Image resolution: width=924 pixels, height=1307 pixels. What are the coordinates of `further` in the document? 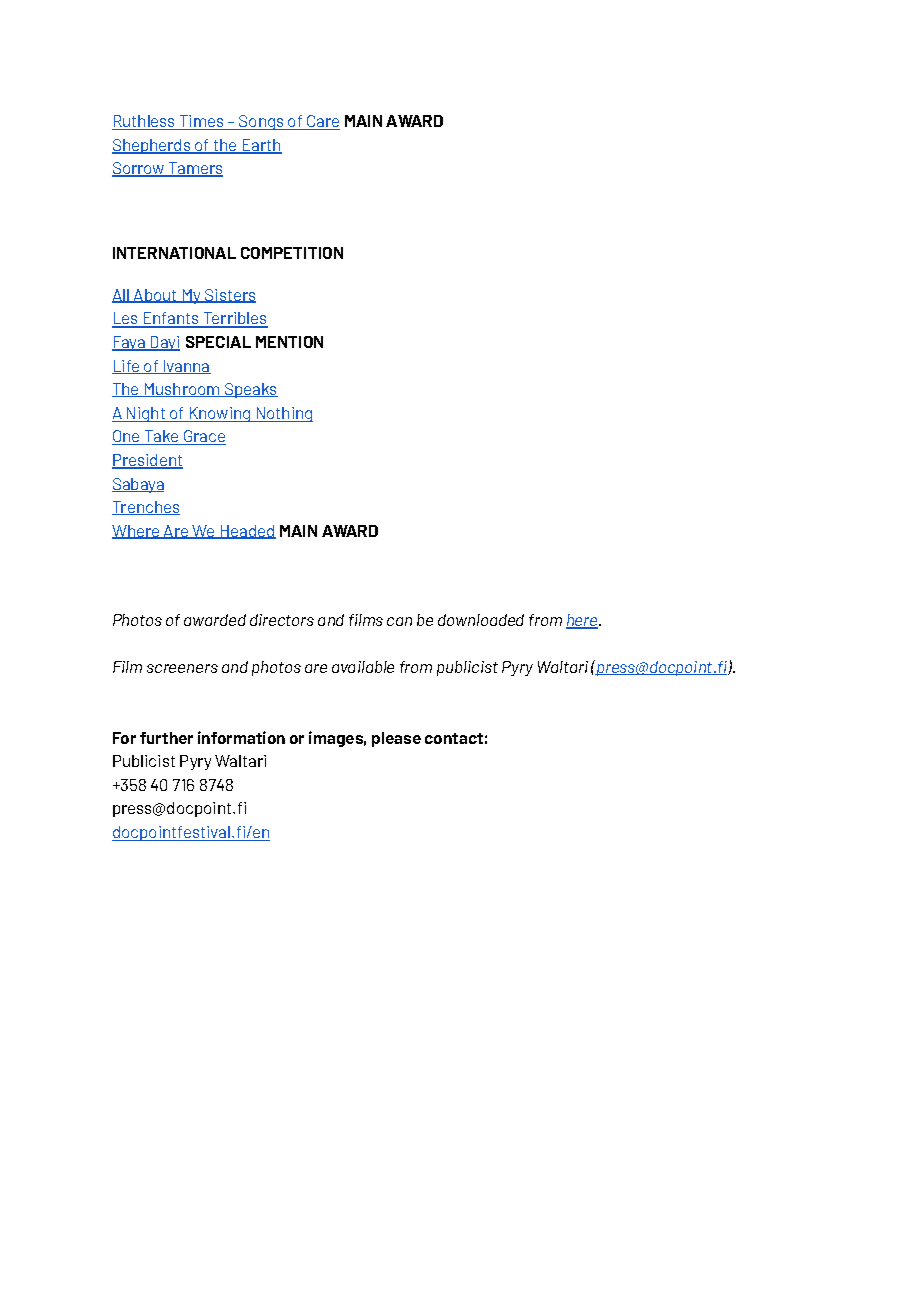 It's located at (166, 738).
